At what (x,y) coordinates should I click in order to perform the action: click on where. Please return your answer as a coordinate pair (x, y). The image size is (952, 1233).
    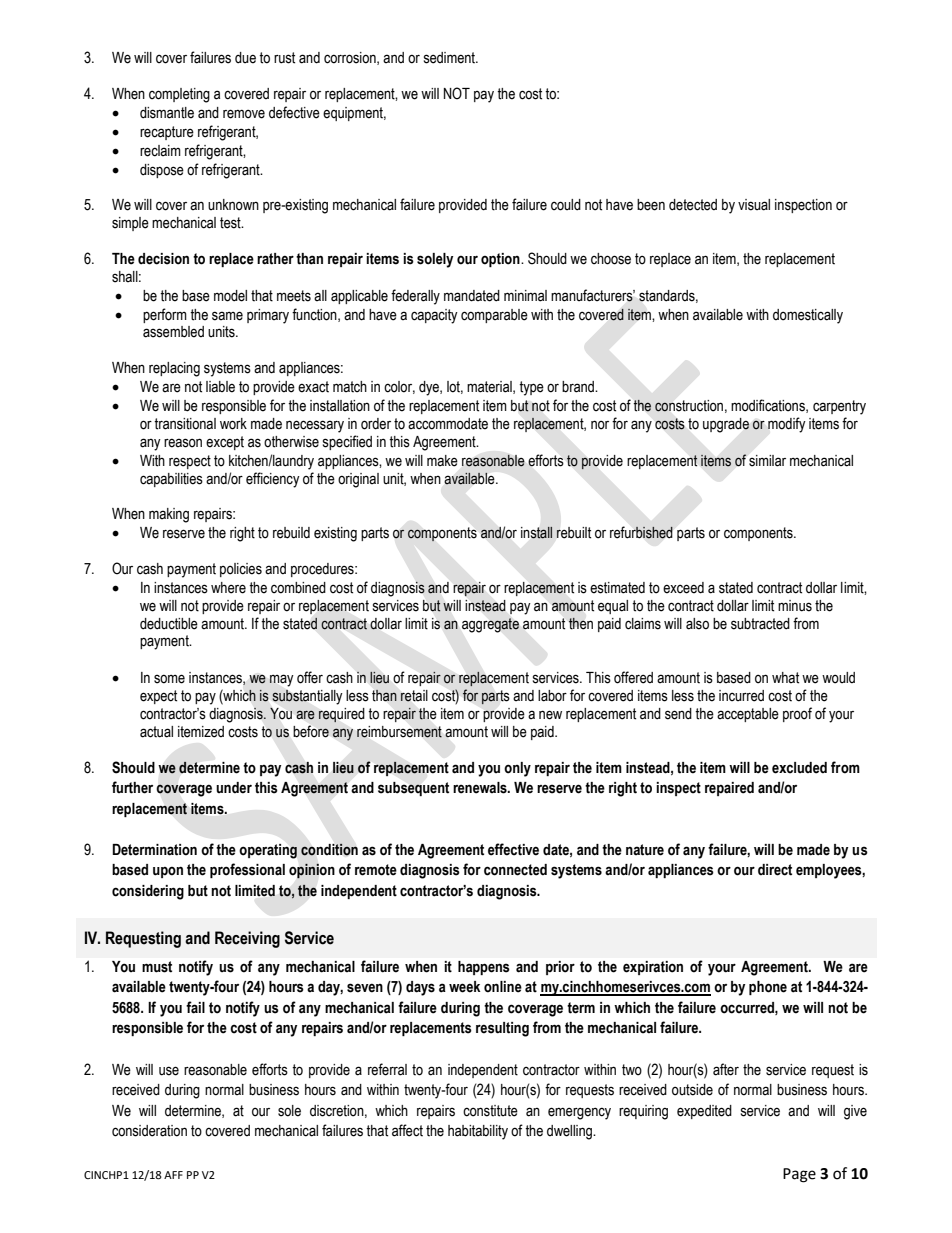
    Looking at the image, I should click on (228, 588).
